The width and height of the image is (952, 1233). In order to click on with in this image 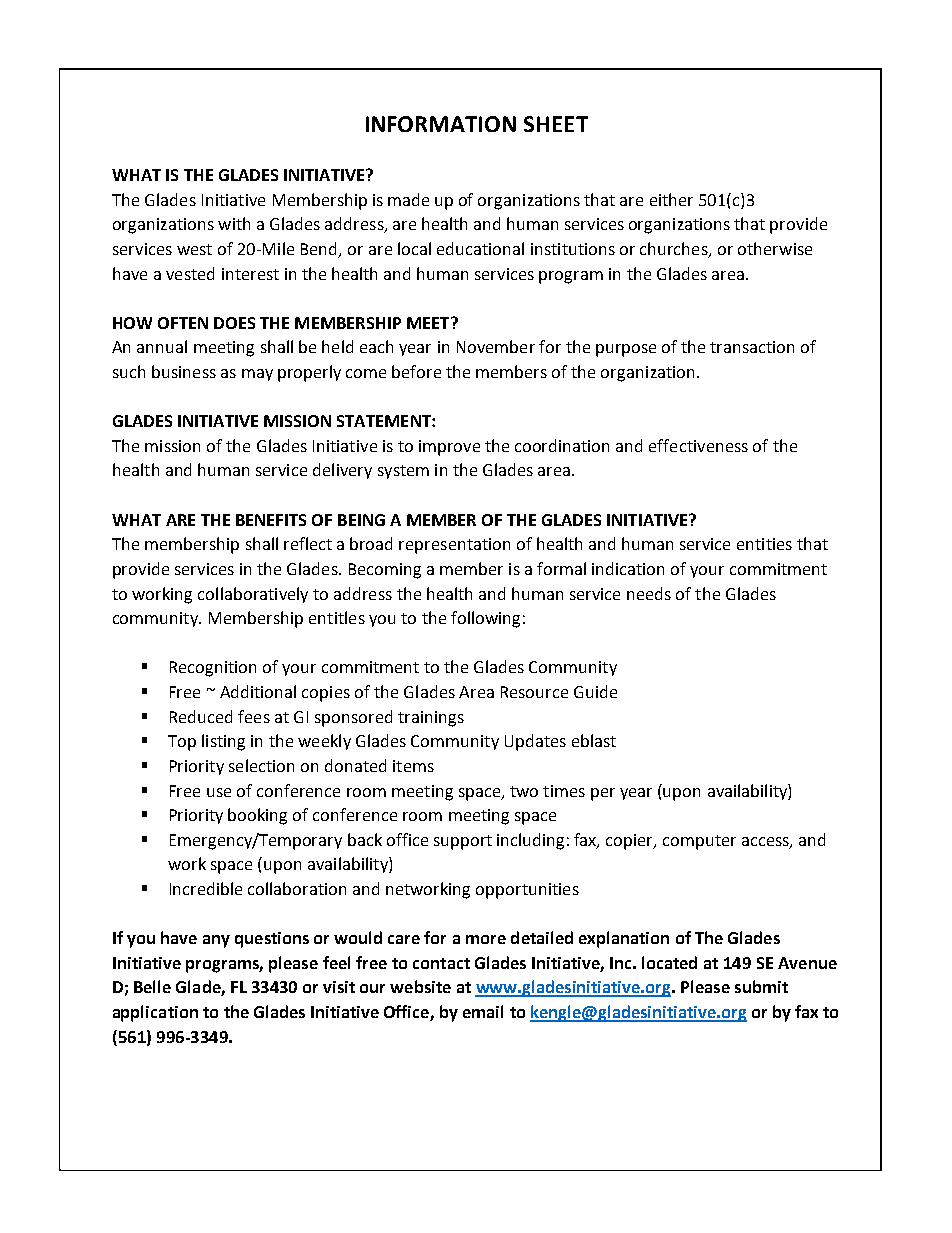, I will do `click(234, 223)`.
